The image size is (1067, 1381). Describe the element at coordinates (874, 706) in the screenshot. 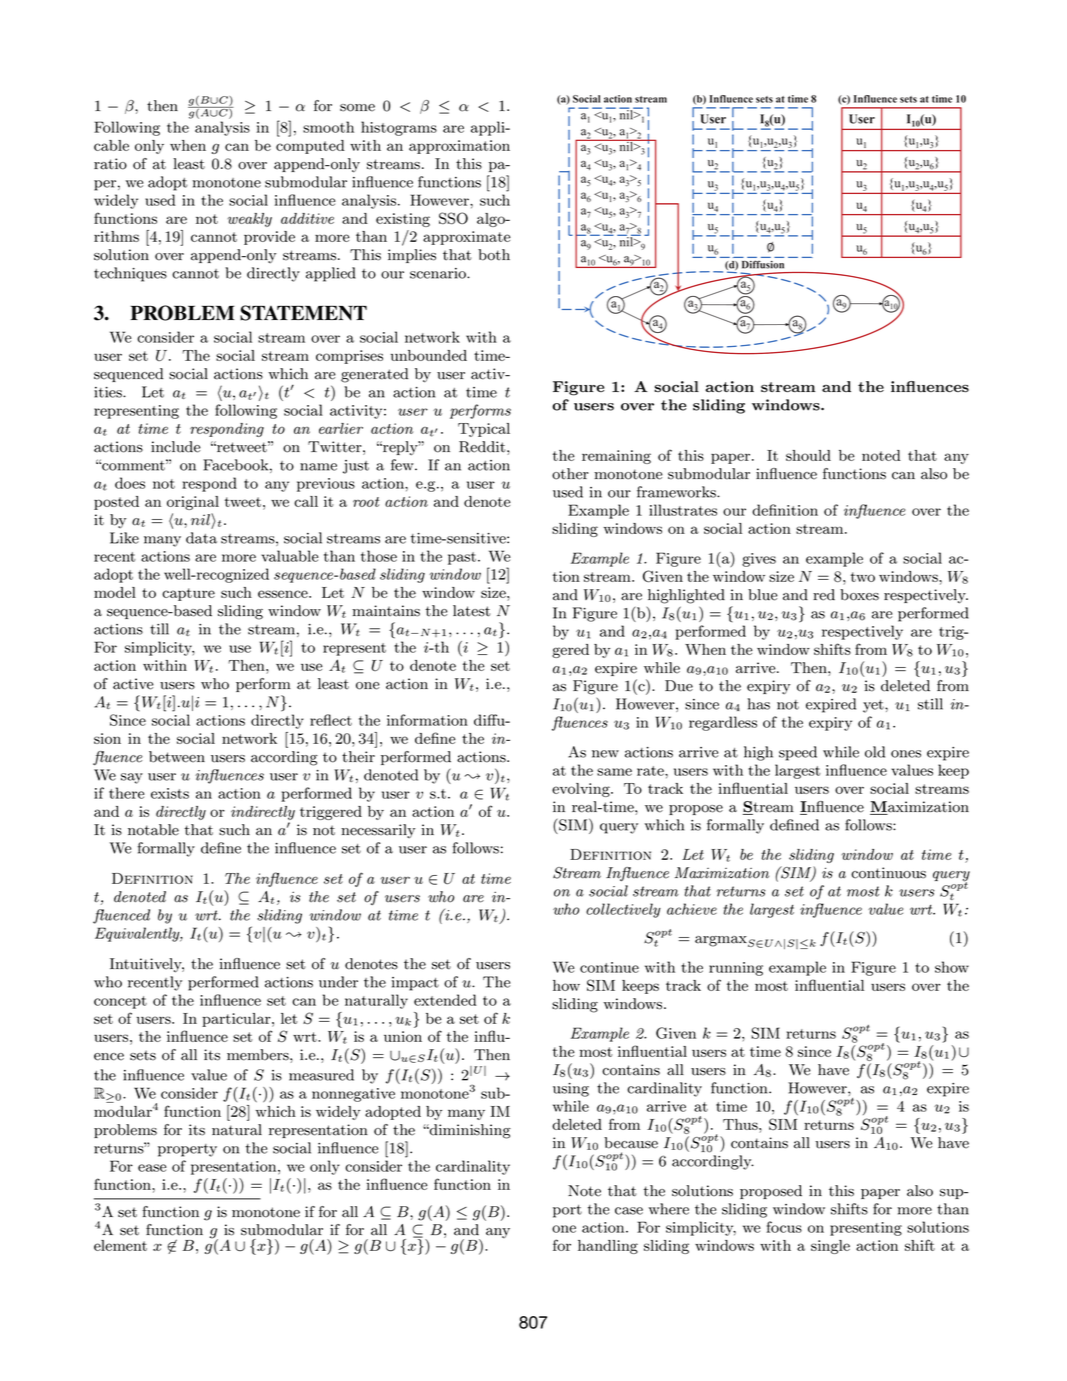

I see `yet` at that location.
